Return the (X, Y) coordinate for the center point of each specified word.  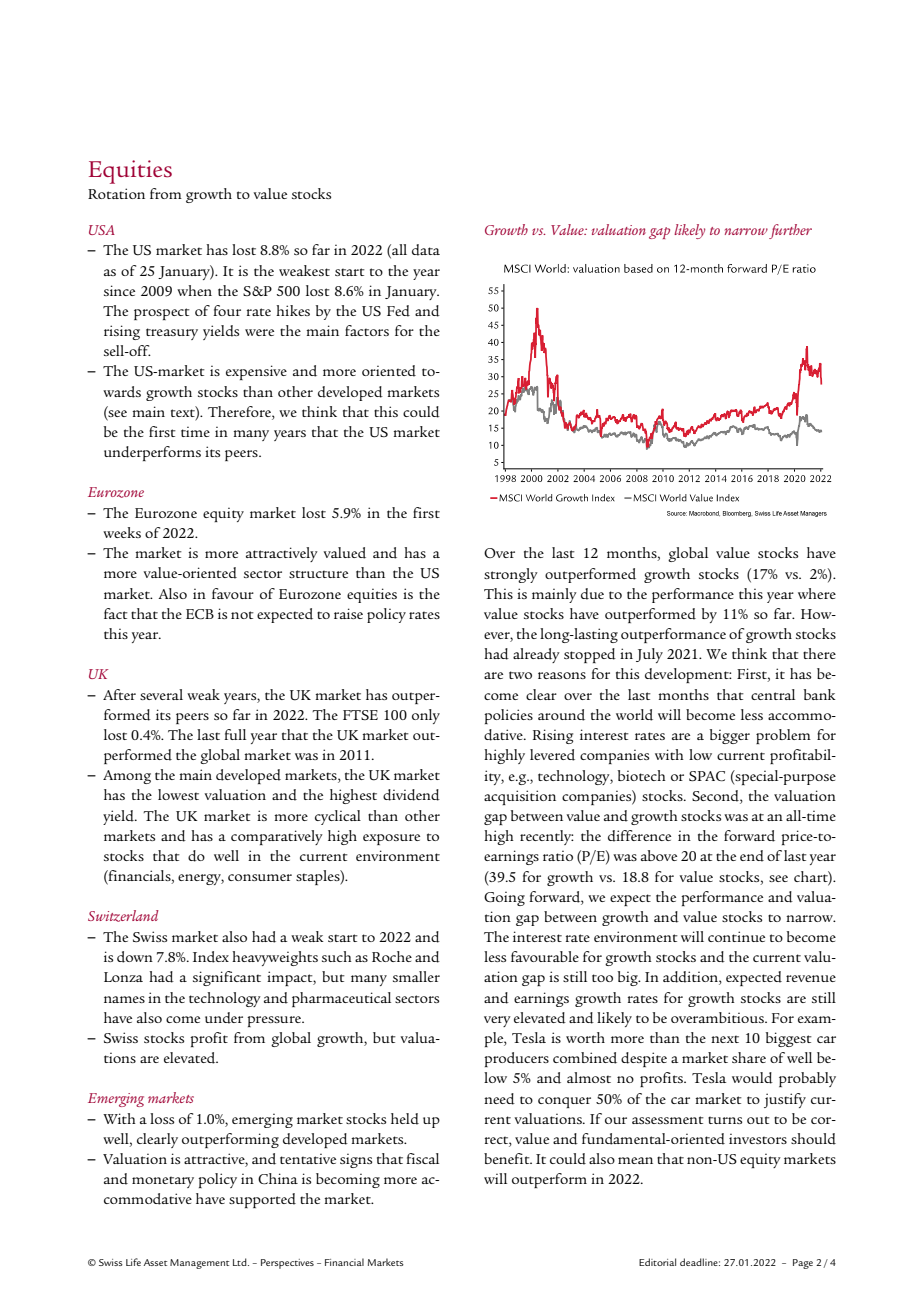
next (725, 1039)
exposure (391, 839)
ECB (200, 614)
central (773, 694)
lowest (178, 794)
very (497, 1021)
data (426, 250)
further (790, 231)
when (194, 290)
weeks (122, 532)
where (817, 593)
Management (199, 1264)
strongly (511, 575)
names (124, 999)
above (659, 855)
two (520, 675)
